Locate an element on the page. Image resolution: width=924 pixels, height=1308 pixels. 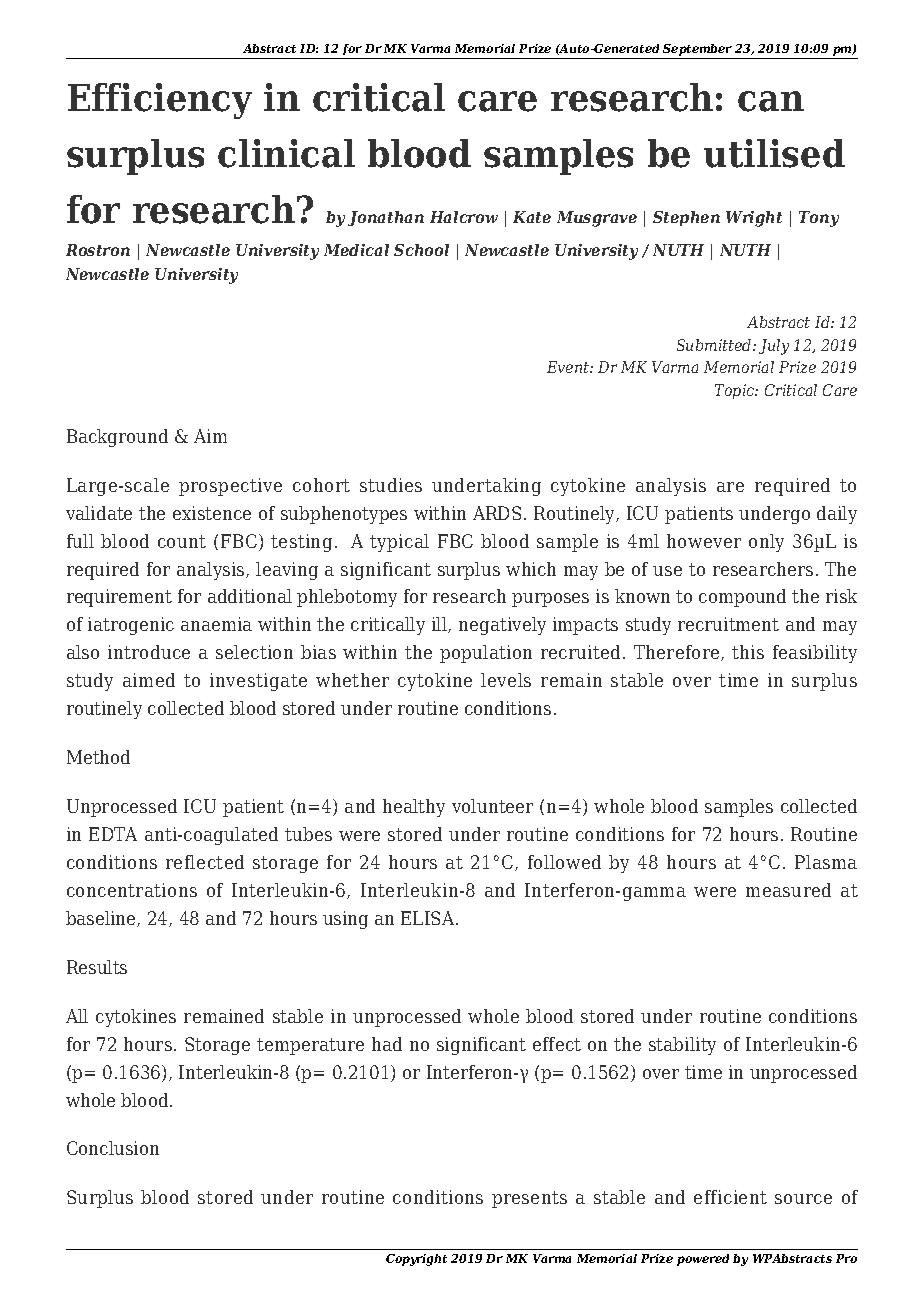
population is located at coordinates (486, 654).
